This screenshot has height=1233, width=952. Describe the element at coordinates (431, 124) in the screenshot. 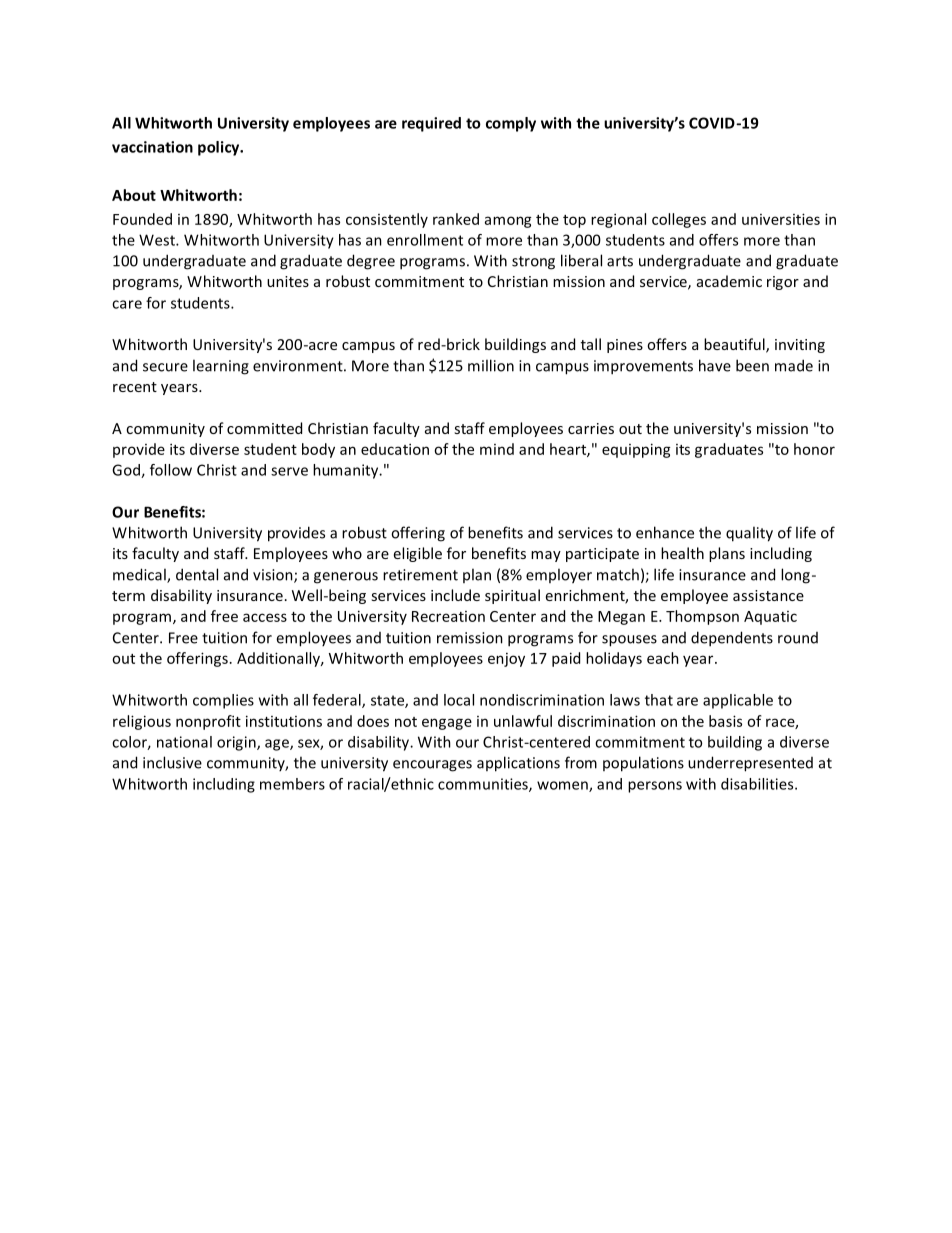

I see `required` at that location.
